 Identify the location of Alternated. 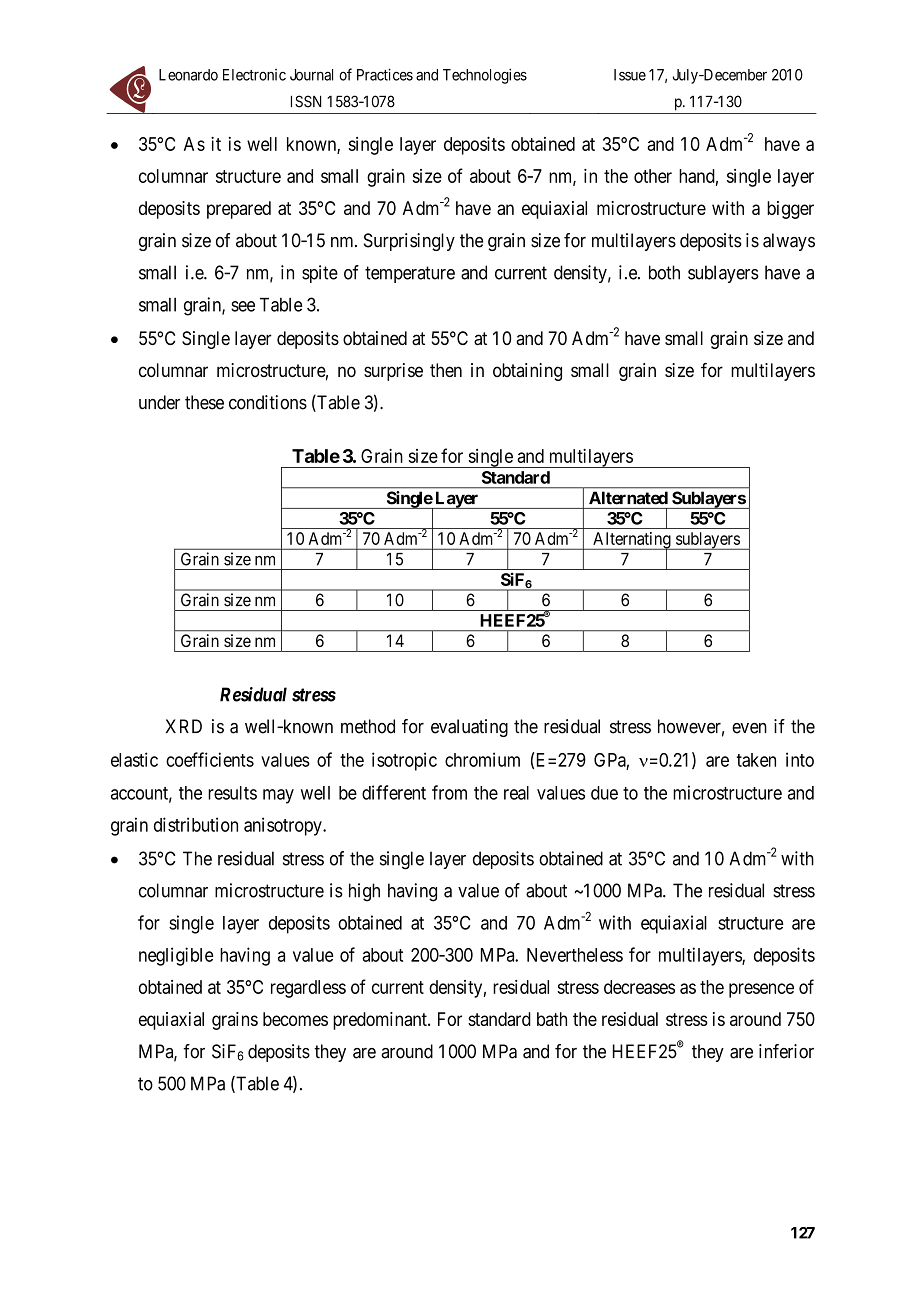
(628, 498).
